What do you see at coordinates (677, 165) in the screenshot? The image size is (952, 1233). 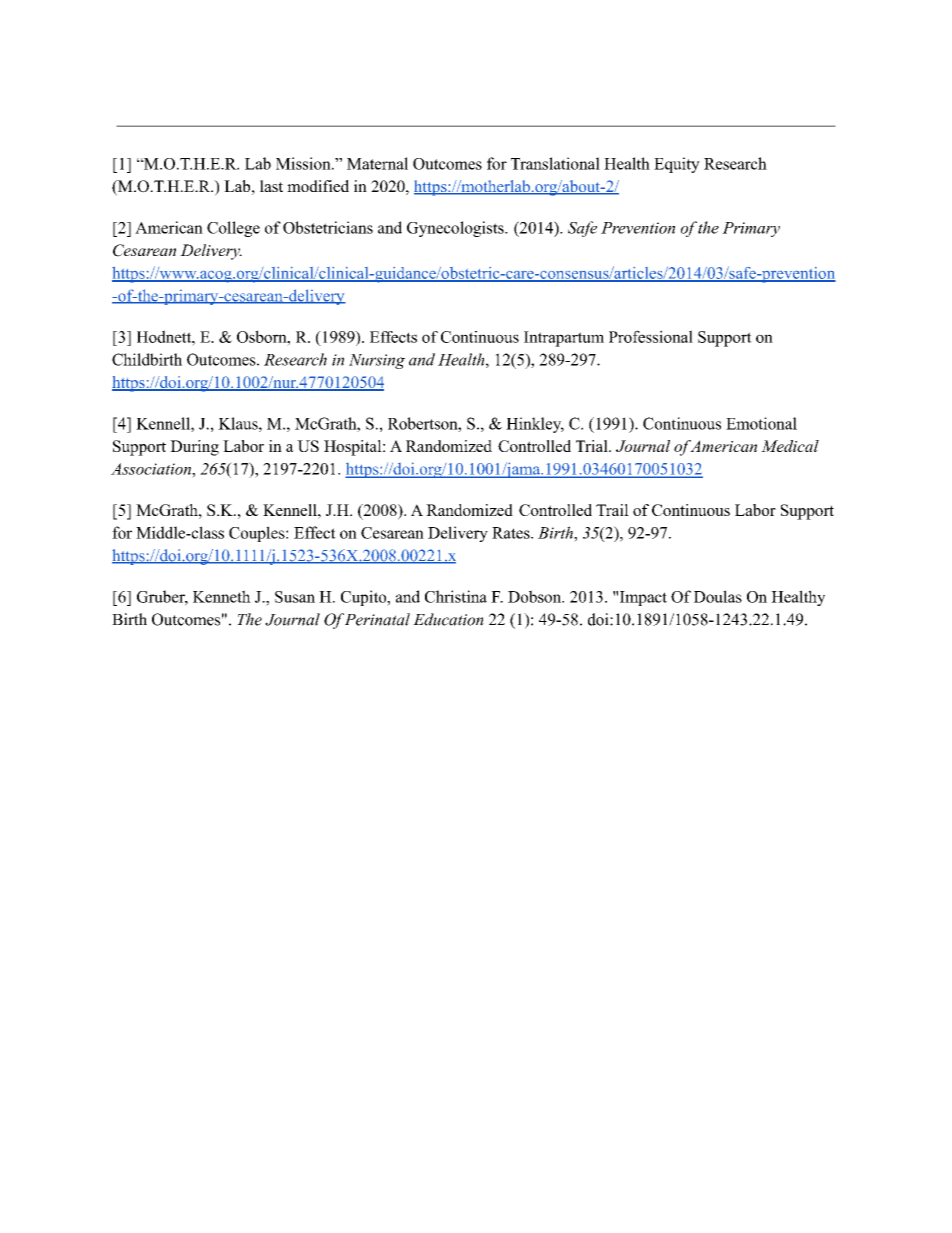 I see `Equity` at bounding box center [677, 165].
